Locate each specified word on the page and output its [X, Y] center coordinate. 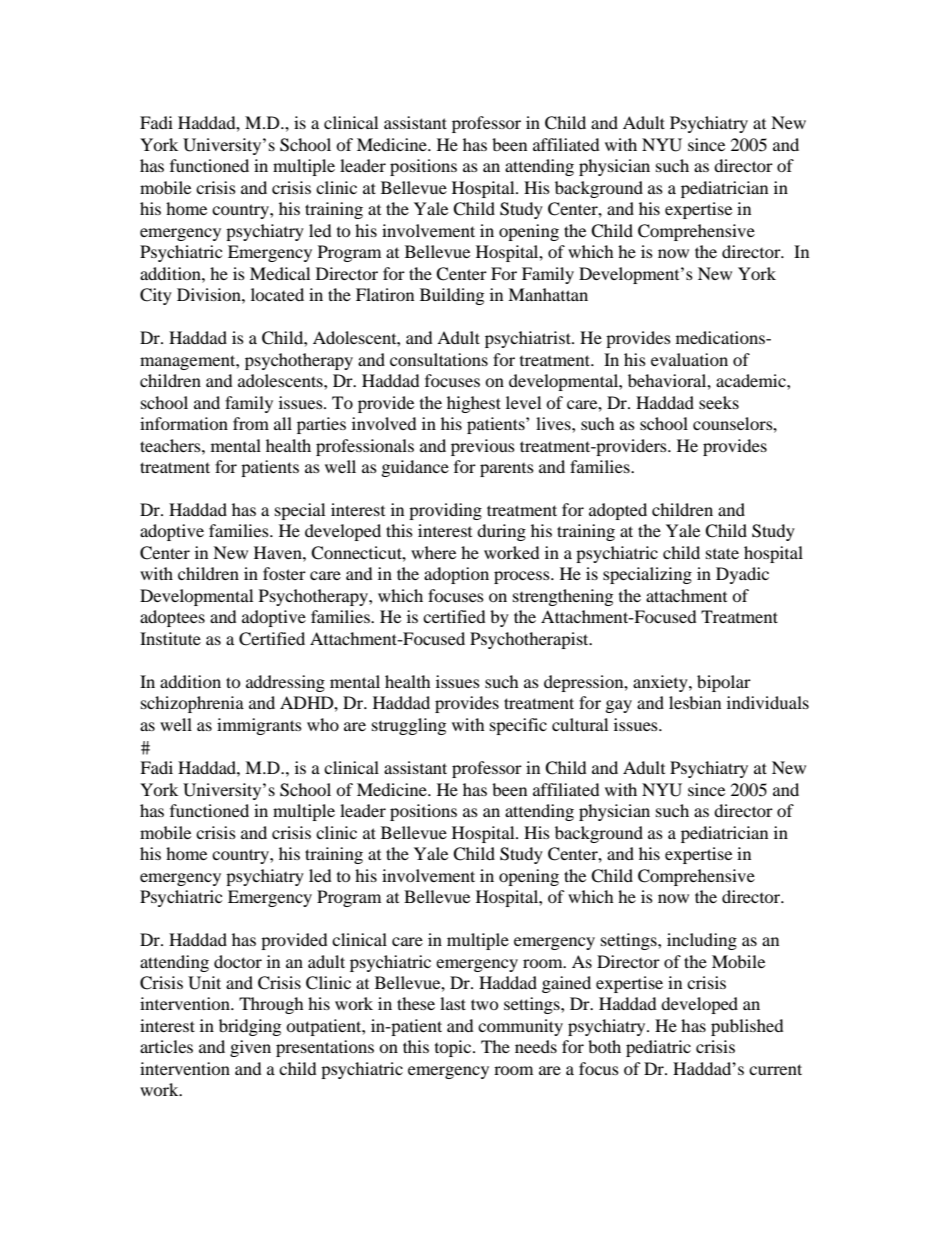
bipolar [724, 683]
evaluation [689, 359]
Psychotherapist [530, 640]
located [277, 294]
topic [454, 1048]
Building [452, 296]
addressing [285, 683]
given [250, 1048]
